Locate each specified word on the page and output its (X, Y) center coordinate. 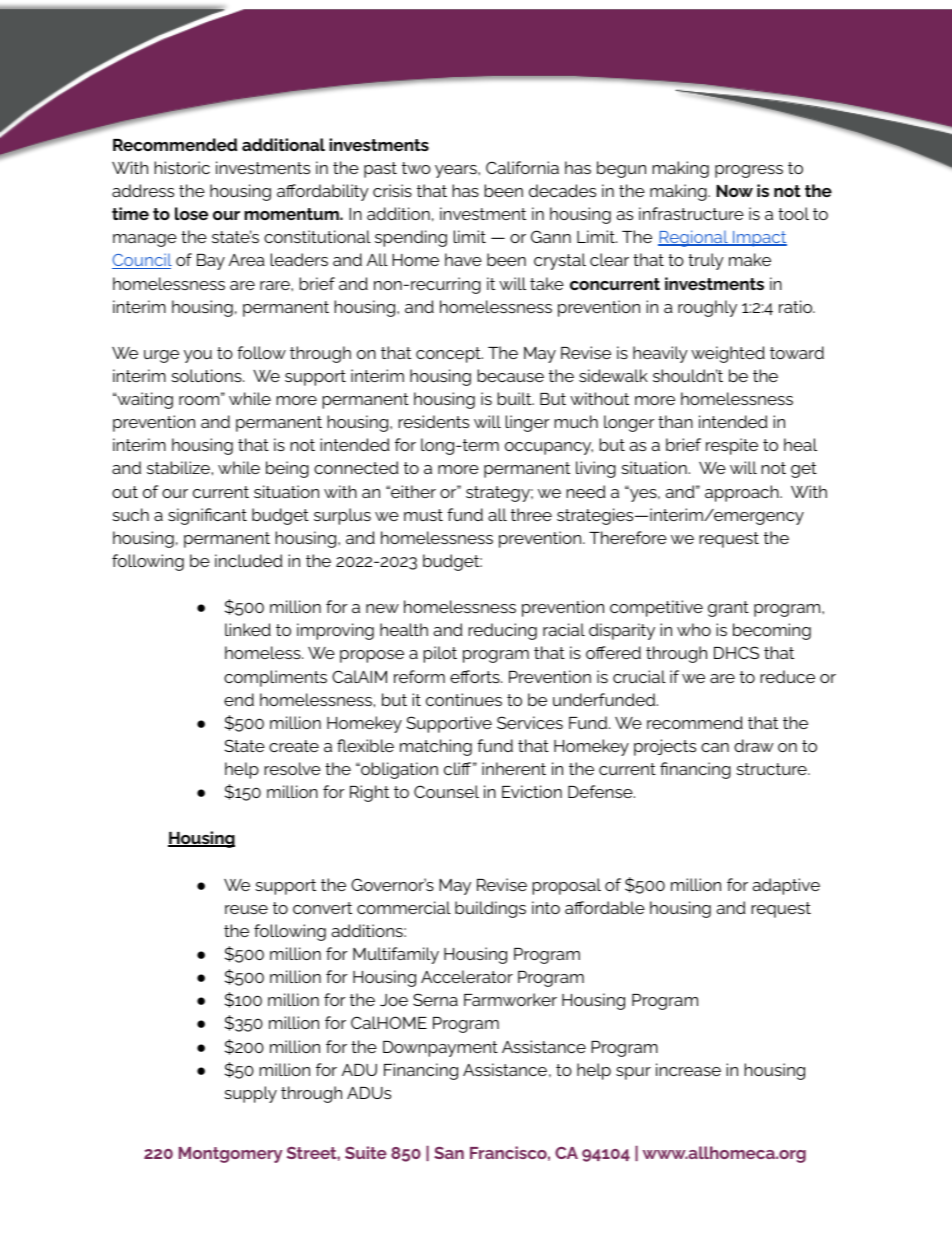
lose (191, 213)
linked (248, 629)
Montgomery (231, 1155)
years (457, 171)
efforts (476, 676)
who (694, 629)
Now (734, 191)
